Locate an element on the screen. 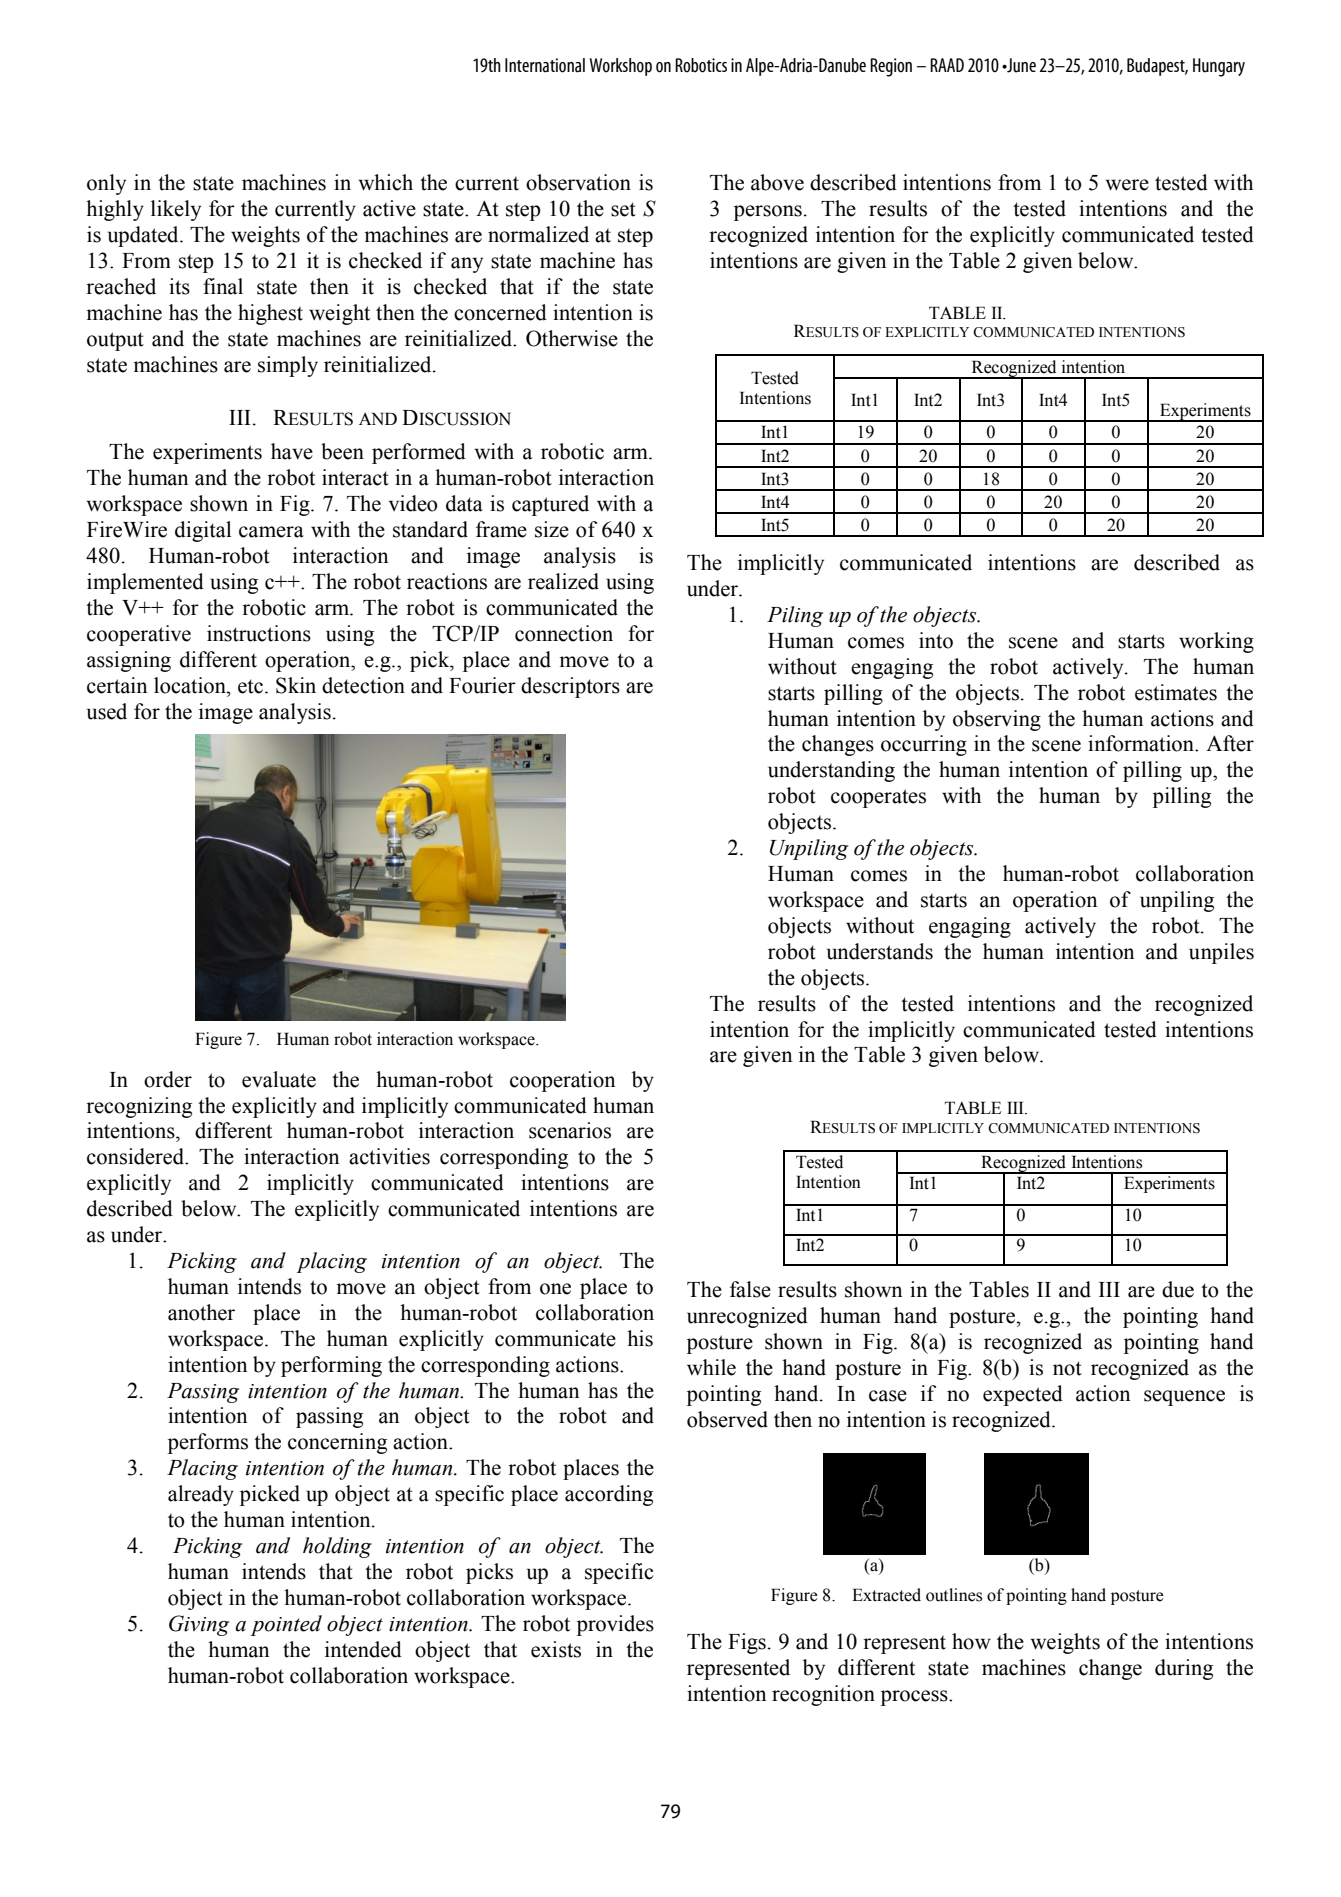 Image resolution: width=1341 pixels, height=1897 pixels. another is located at coordinates (201, 1312).
